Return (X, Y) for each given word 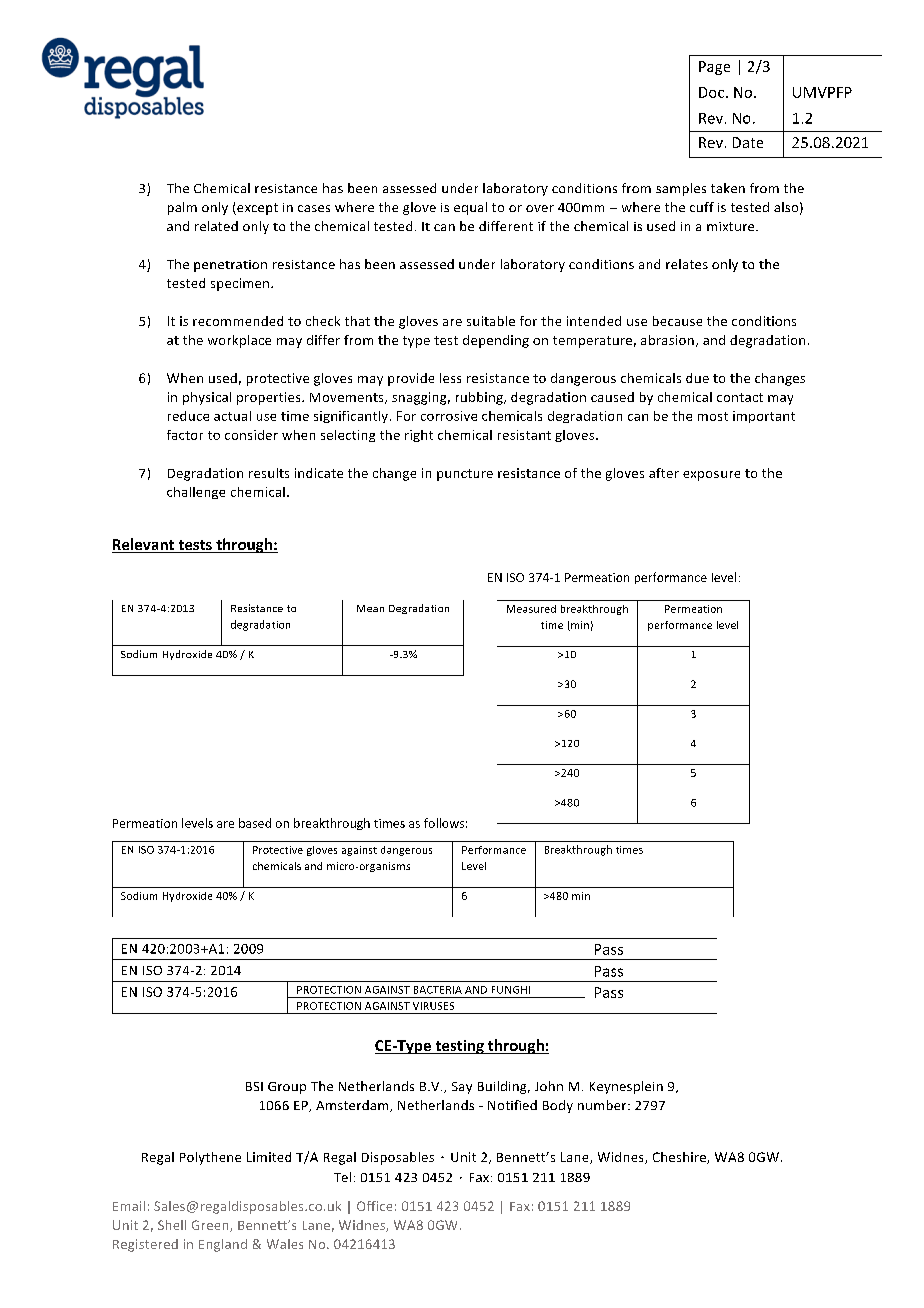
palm (182, 208)
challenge (196, 493)
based (255, 823)
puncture (465, 475)
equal (470, 208)
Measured (531, 609)
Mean (370, 608)
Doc (713, 92)
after (664, 473)
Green (211, 1226)
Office (374, 1206)
